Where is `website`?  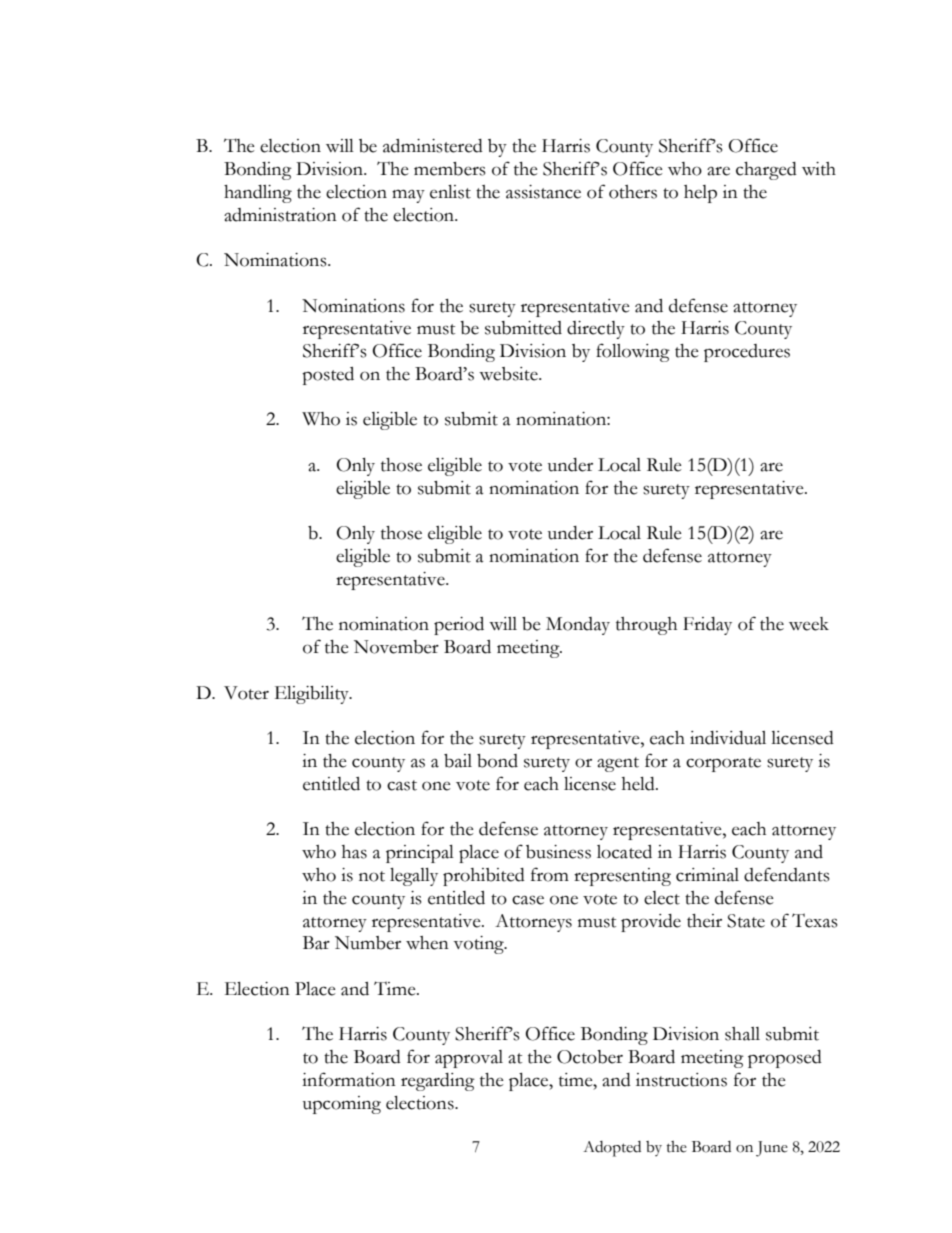 website is located at coordinates (509, 374).
